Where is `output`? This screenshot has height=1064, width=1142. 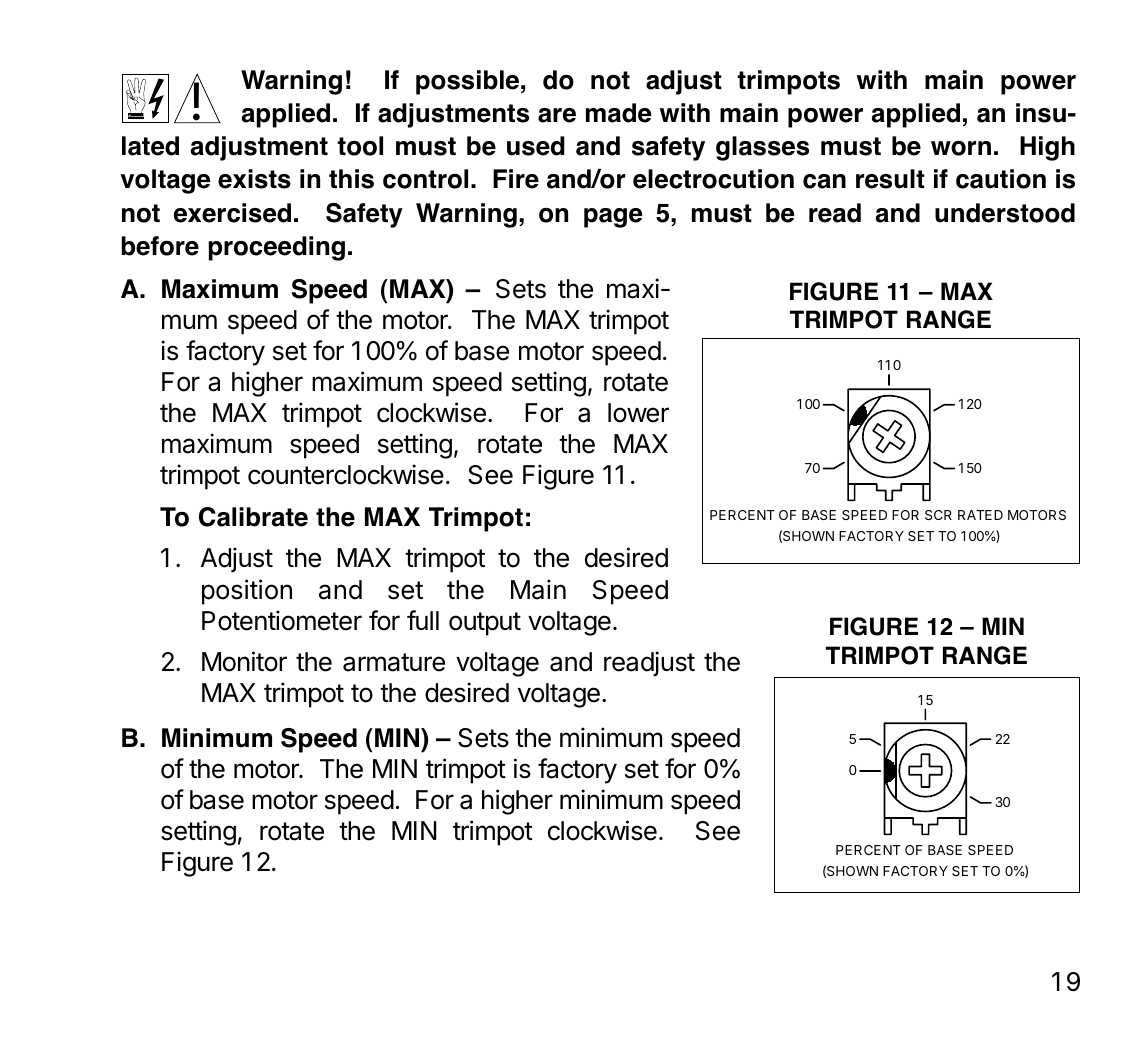 output is located at coordinates (485, 624).
